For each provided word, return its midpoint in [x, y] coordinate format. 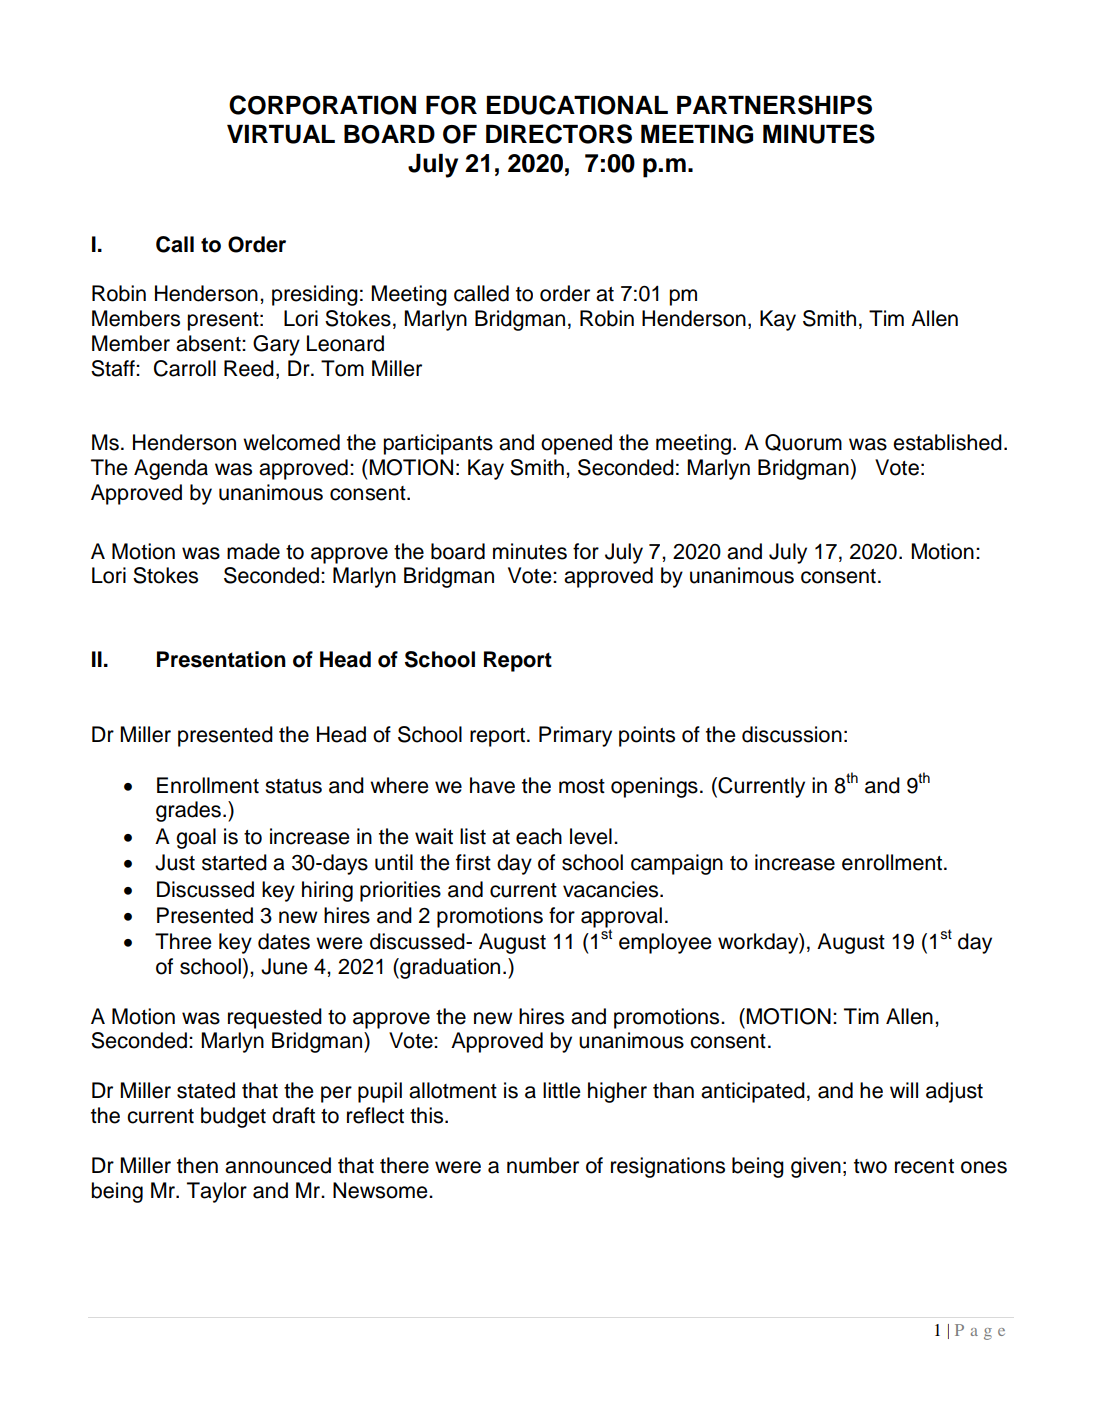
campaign [677, 864]
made [253, 551]
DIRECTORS [559, 134]
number [543, 1165]
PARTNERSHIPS [774, 105]
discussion [792, 734]
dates [284, 941]
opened [576, 444]
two [870, 1166]
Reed [249, 368]
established [947, 442]
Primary [575, 736]
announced [278, 1165]
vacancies [612, 889]
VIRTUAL [281, 134]
